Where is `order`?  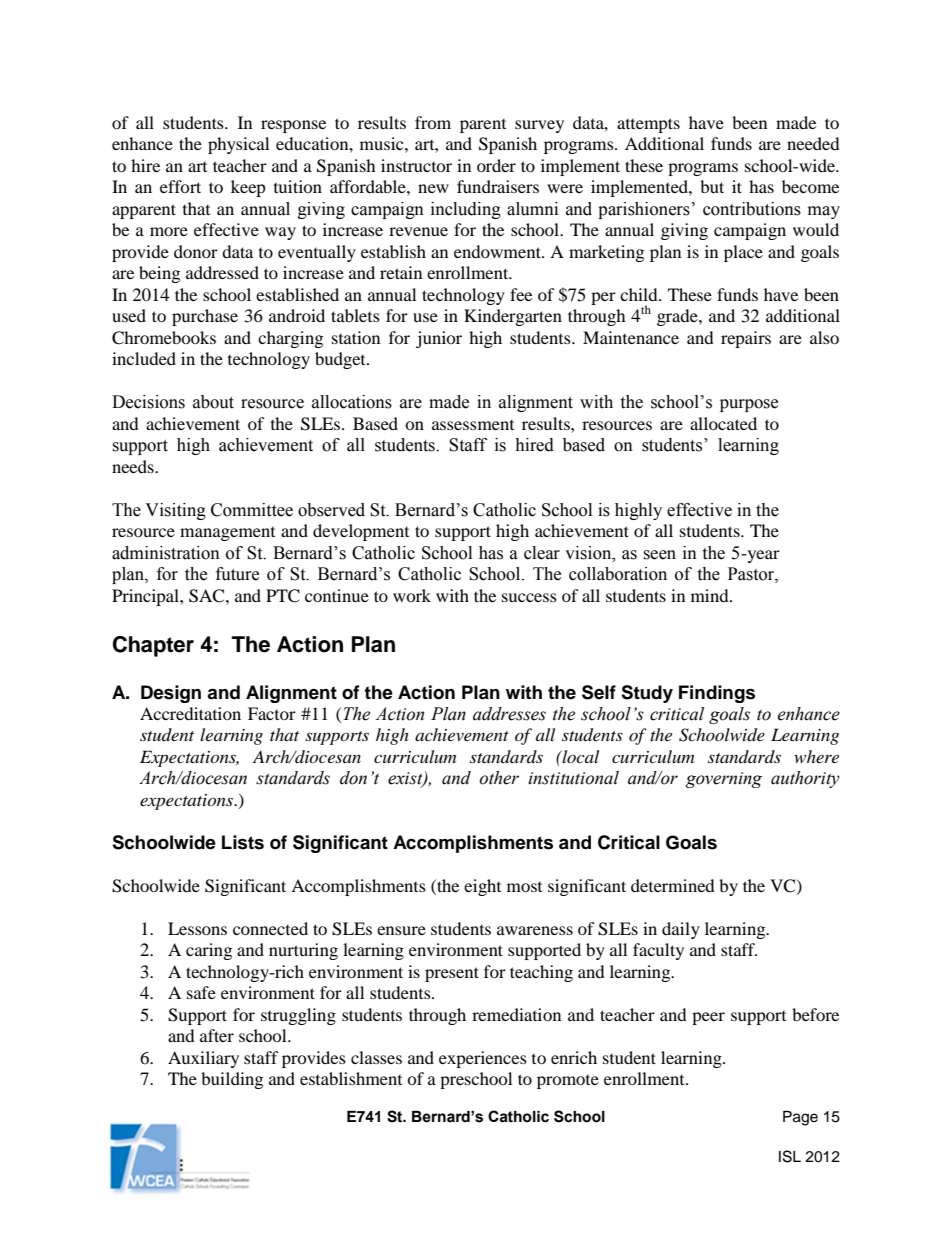
order is located at coordinates (496, 165).
